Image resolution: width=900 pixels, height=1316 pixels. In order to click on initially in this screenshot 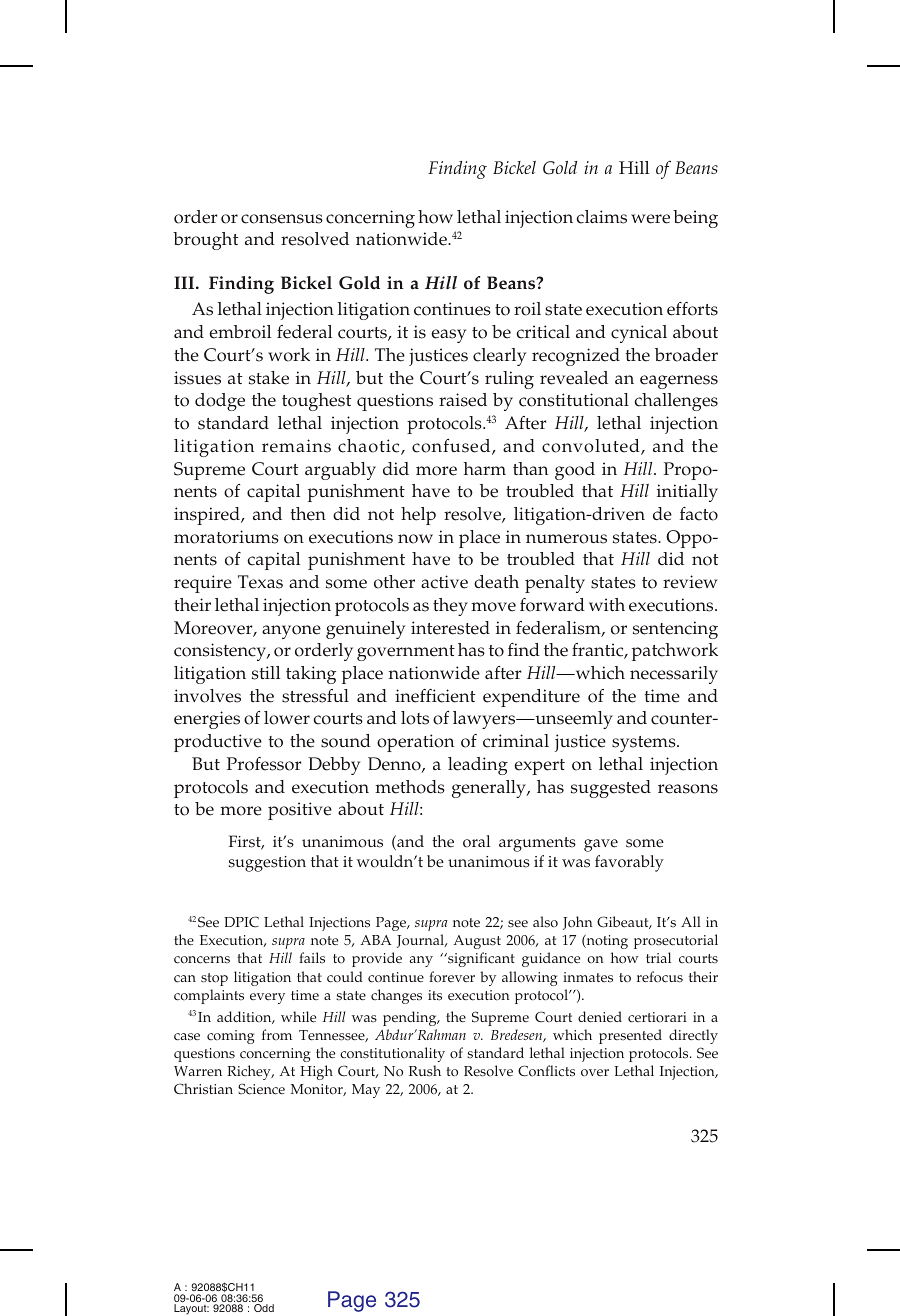, I will do `click(687, 493)`.
